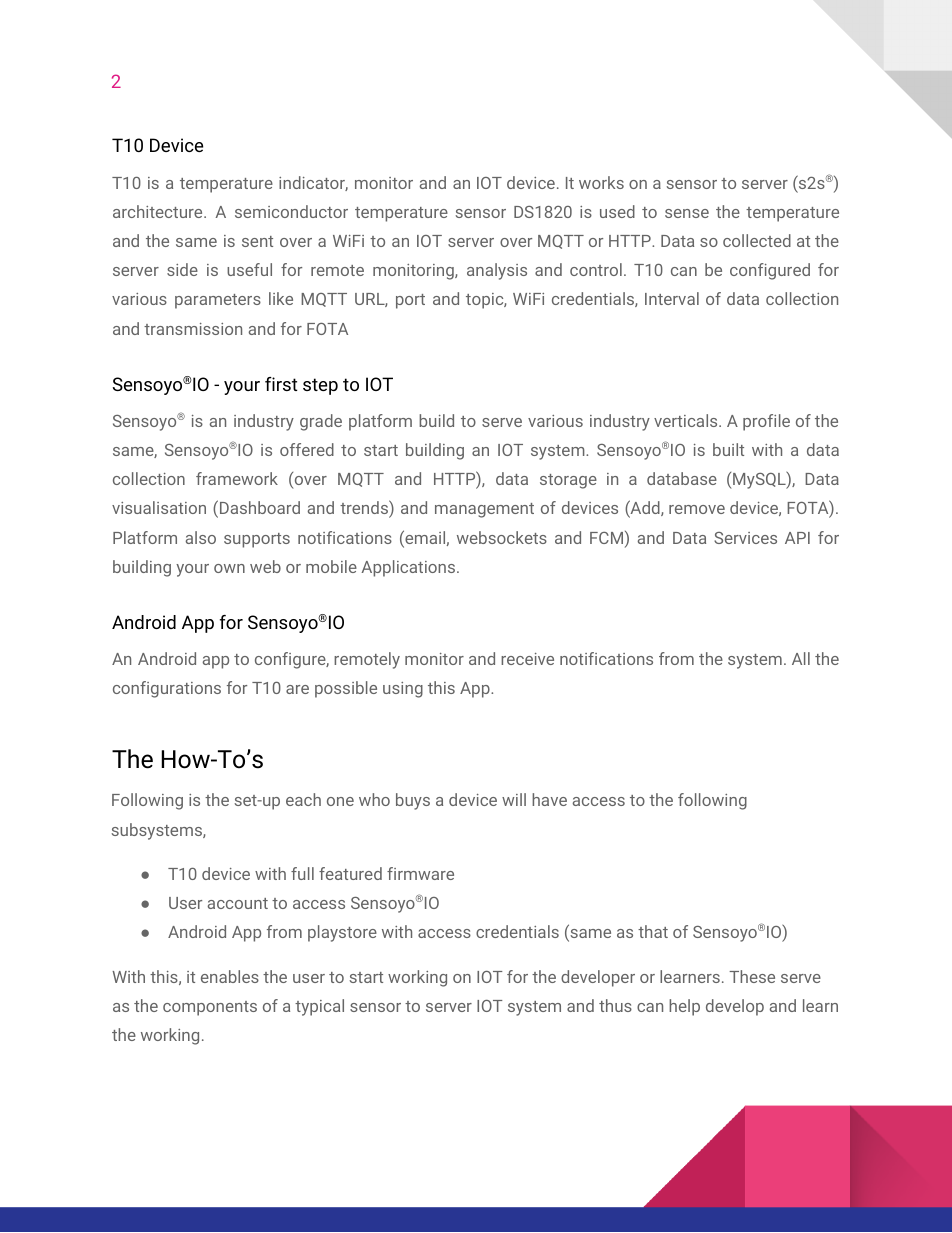 Image resolution: width=952 pixels, height=1233 pixels. I want to click on semiconductor, so click(291, 211).
